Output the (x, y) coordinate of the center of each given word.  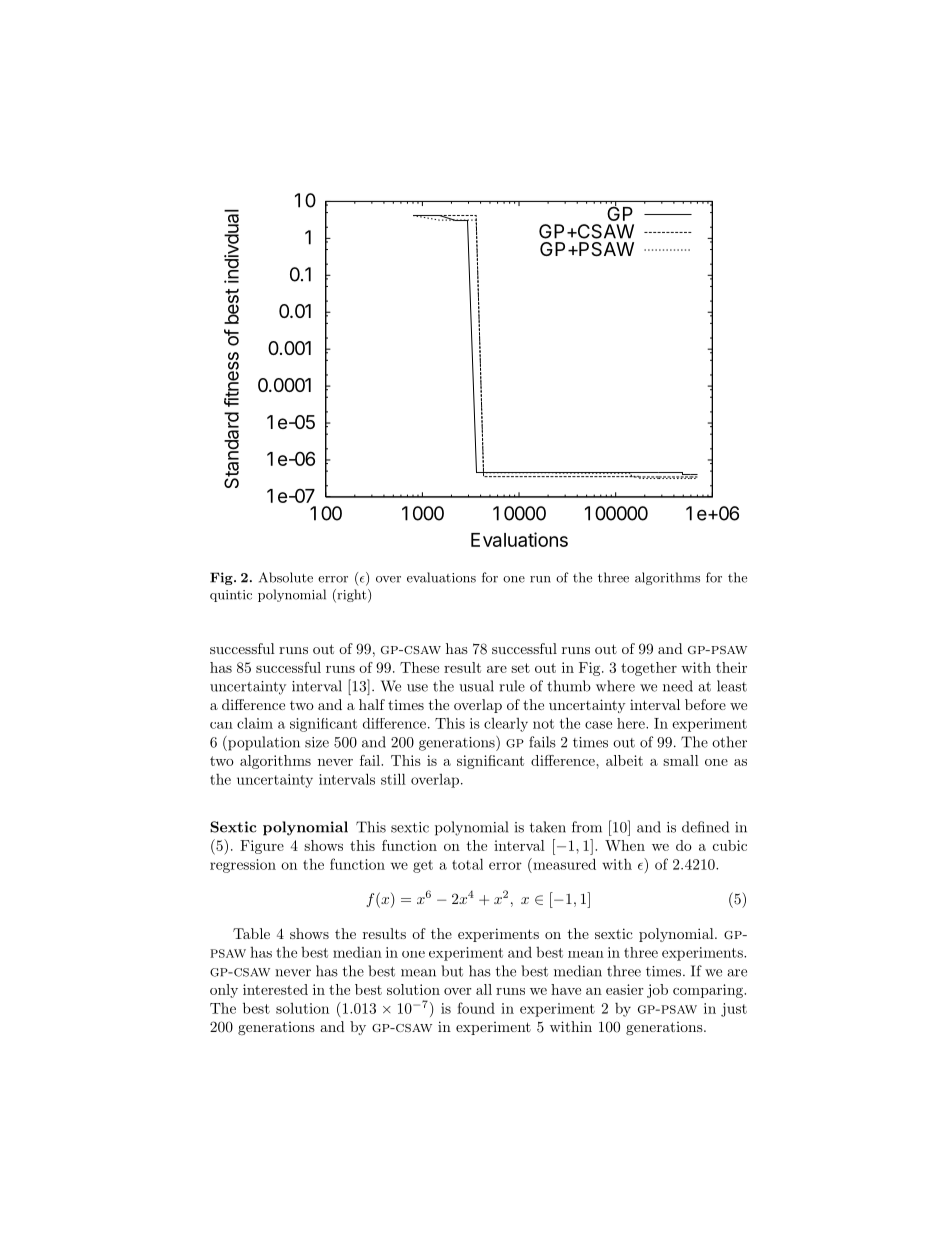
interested (275, 989)
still (393, 779)
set (520, 668)
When (625, 845)
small (681, 760)
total (467, 864)
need (678, 686)
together (649, 669)
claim (255, 723)
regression (243, 866)
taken (548, 827)
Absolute (286, 577)
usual (476, 686)
